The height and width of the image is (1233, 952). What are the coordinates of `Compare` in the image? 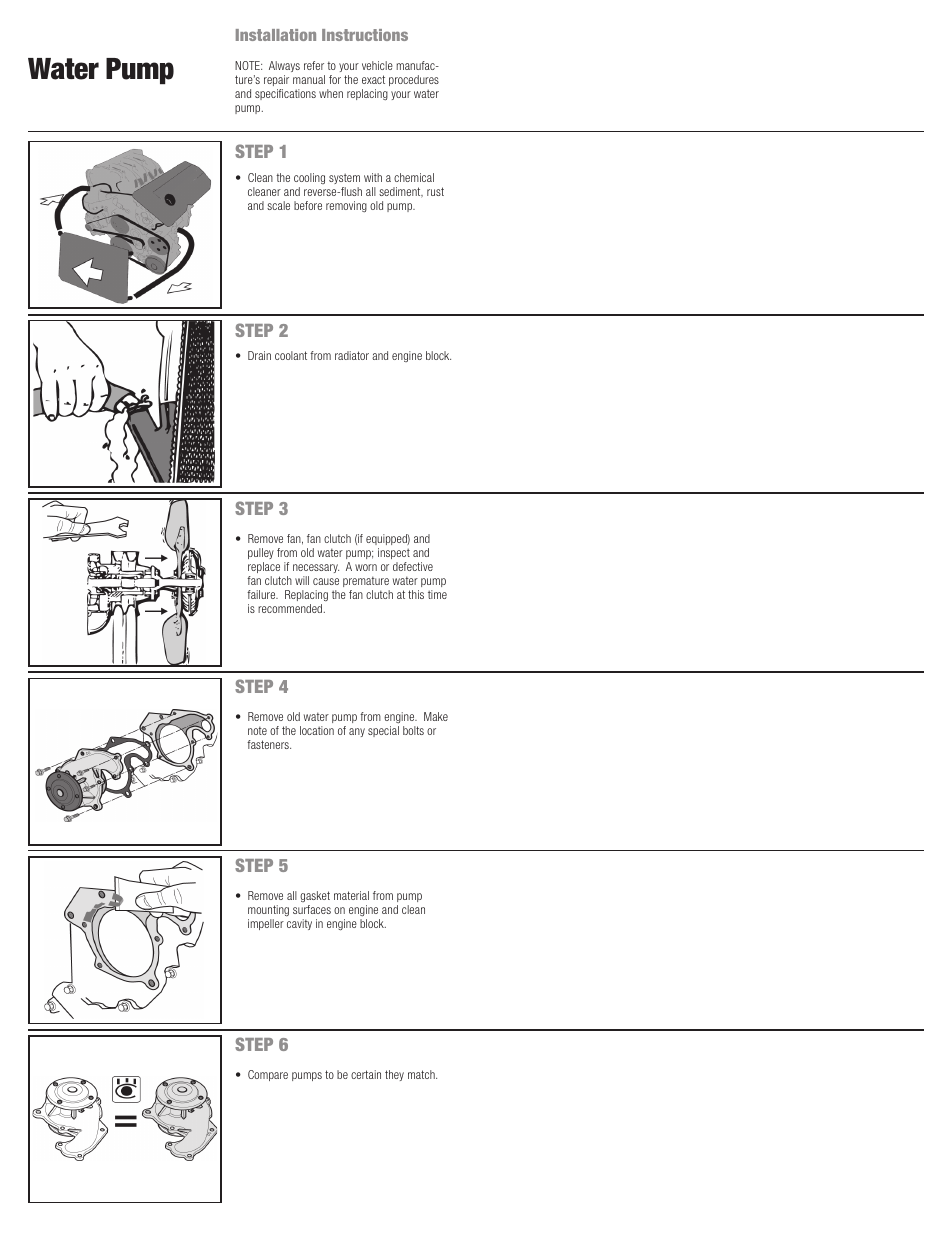 It's located at (268, 1075).
